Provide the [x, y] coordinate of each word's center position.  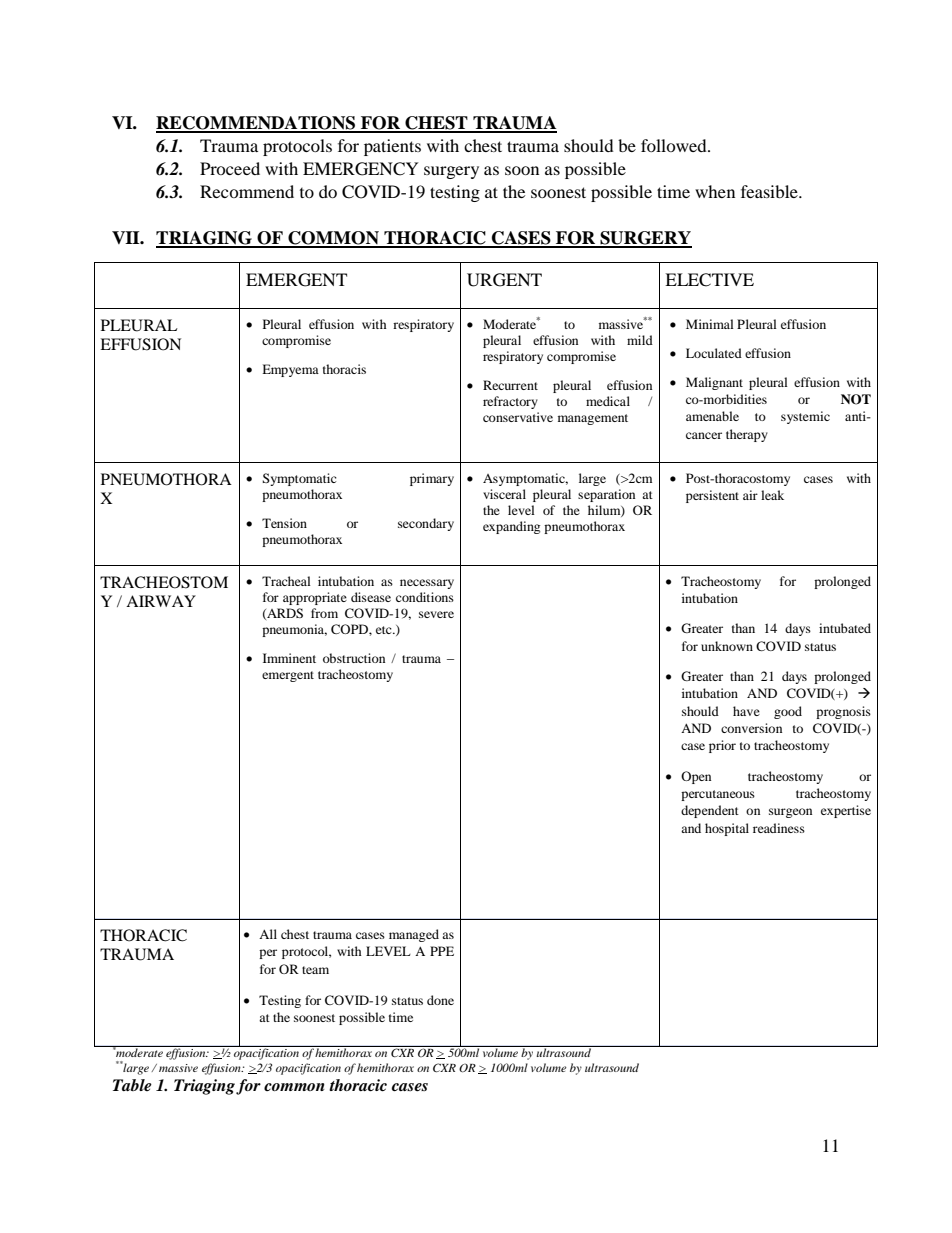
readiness [779, 828]
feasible [770, 191]
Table [132, 1085]
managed [414, 935]
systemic [805, 417]
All [268, 934]
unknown [727, 646]
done [440, 1000]
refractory [510, 402]
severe [436, 614]
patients [392, 147]
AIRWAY [161, 601]
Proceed [230, 168]
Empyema [290, 370]
